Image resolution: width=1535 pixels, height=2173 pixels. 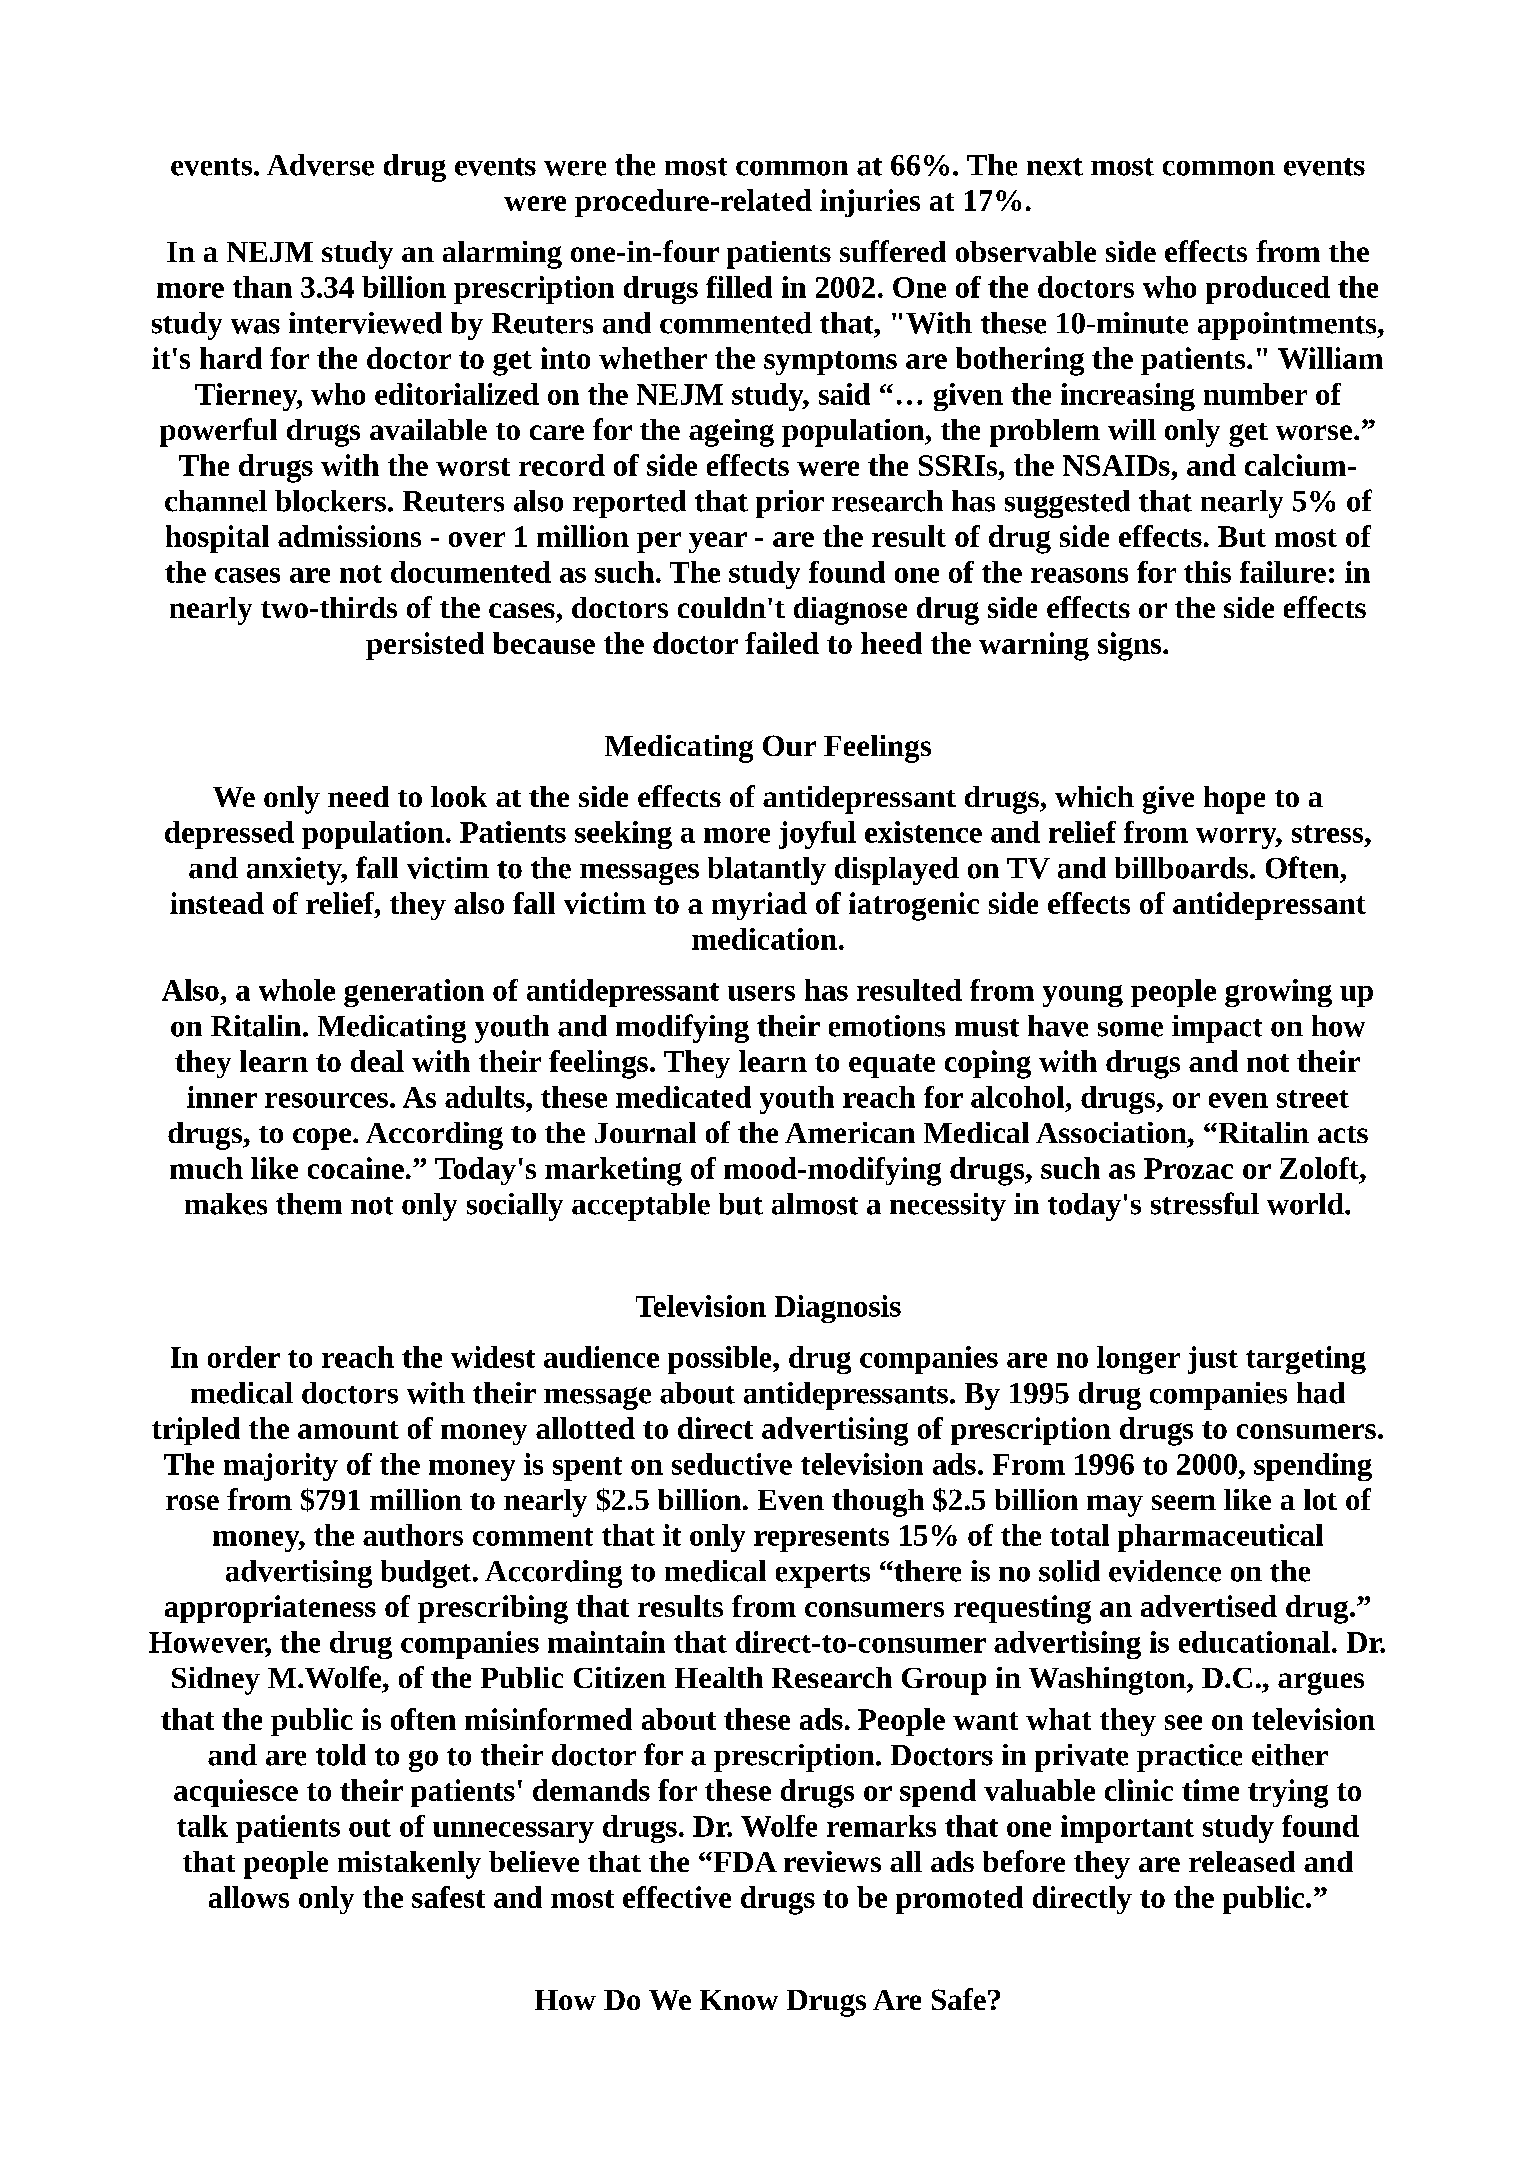 I want to click on produced, so click(x=1268, y=290).
